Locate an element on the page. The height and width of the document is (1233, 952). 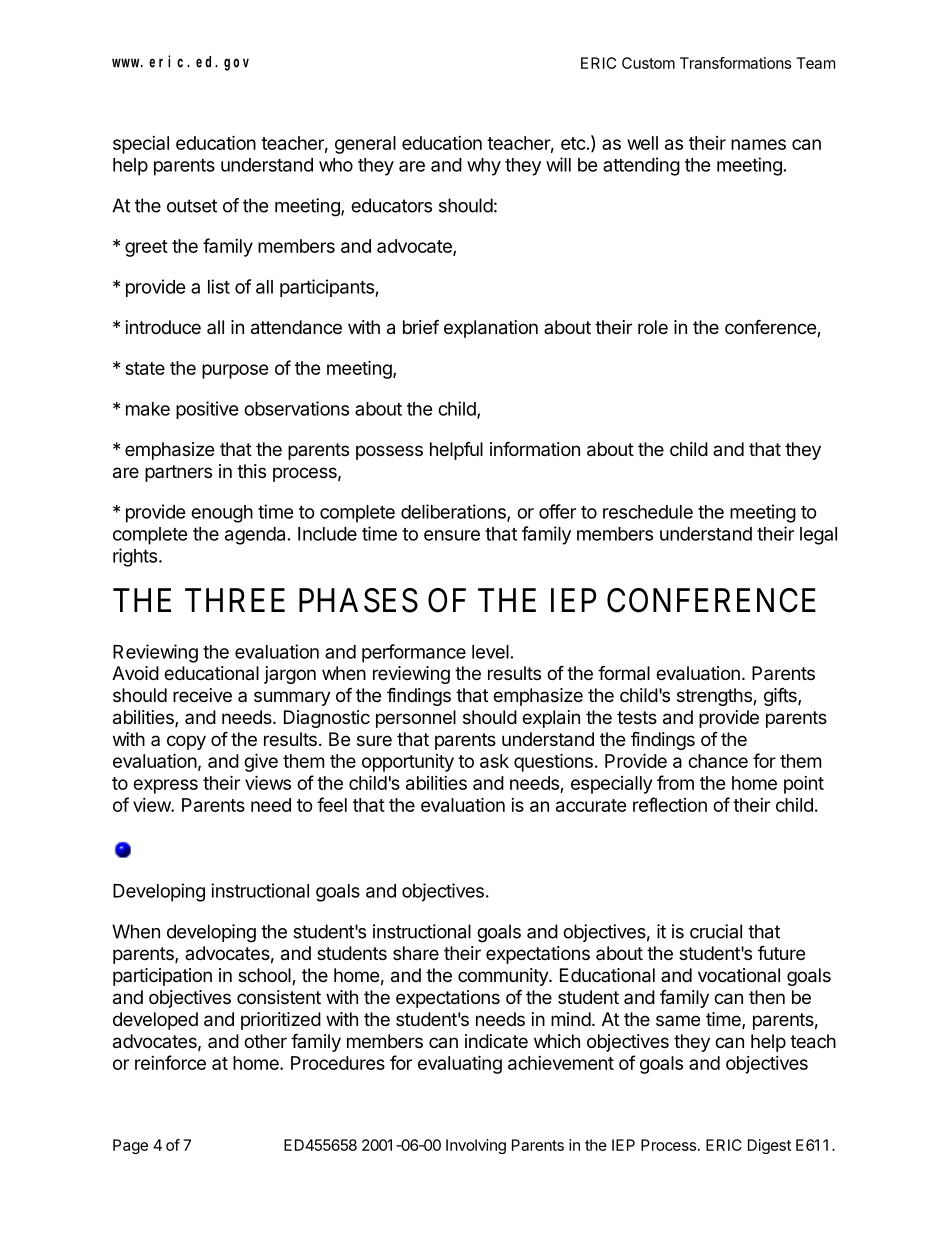
reinforce is located at coordinates (170, 1062).
